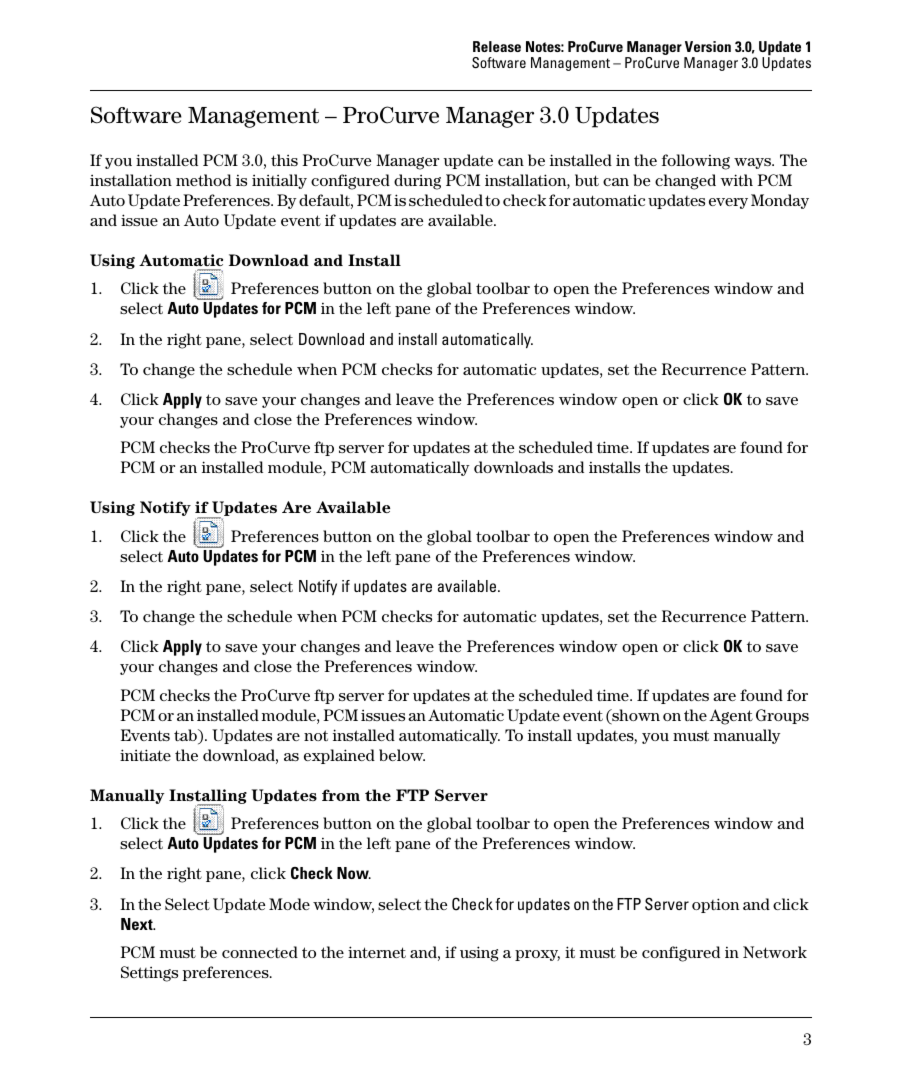 This image has width=902, height=1083. I want to click on this, so click(284, 160).
